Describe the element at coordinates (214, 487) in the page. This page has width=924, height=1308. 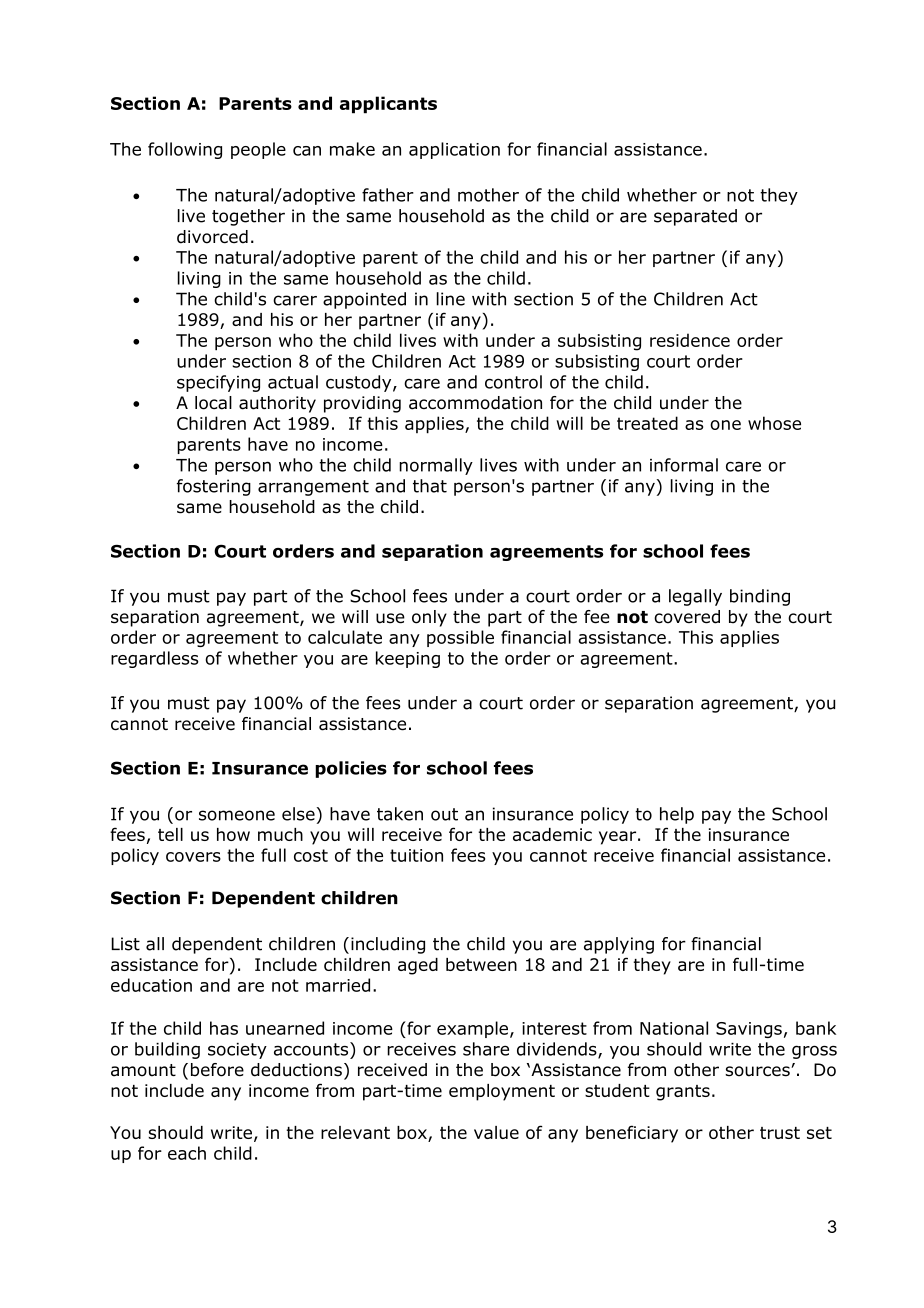
I see `fostering` at that location.
